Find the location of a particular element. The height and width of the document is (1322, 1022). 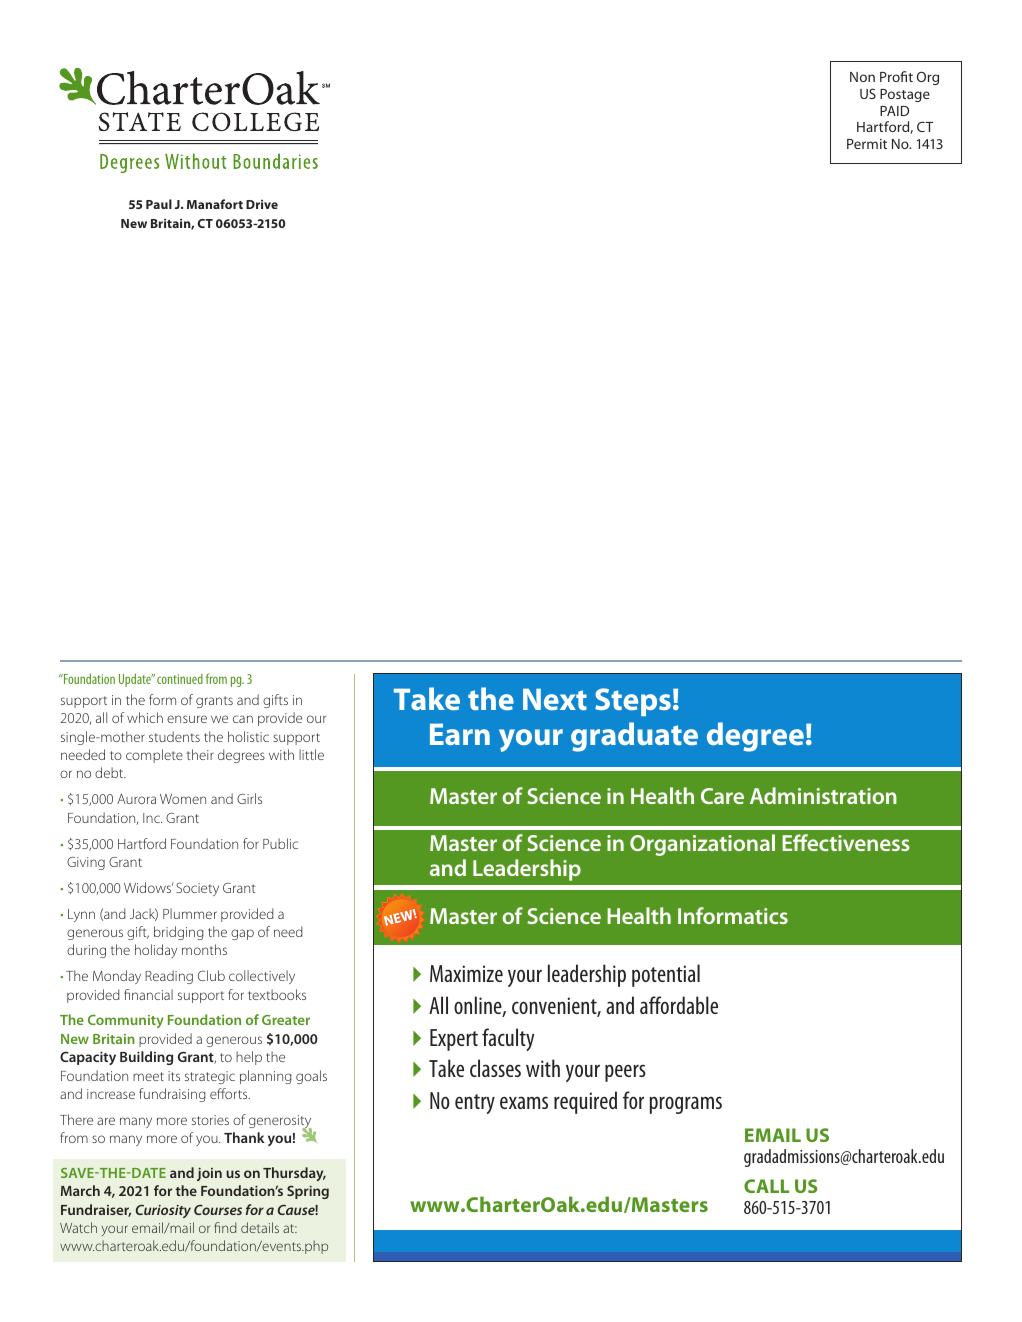

Steps is located at coordinates (633, 702).
